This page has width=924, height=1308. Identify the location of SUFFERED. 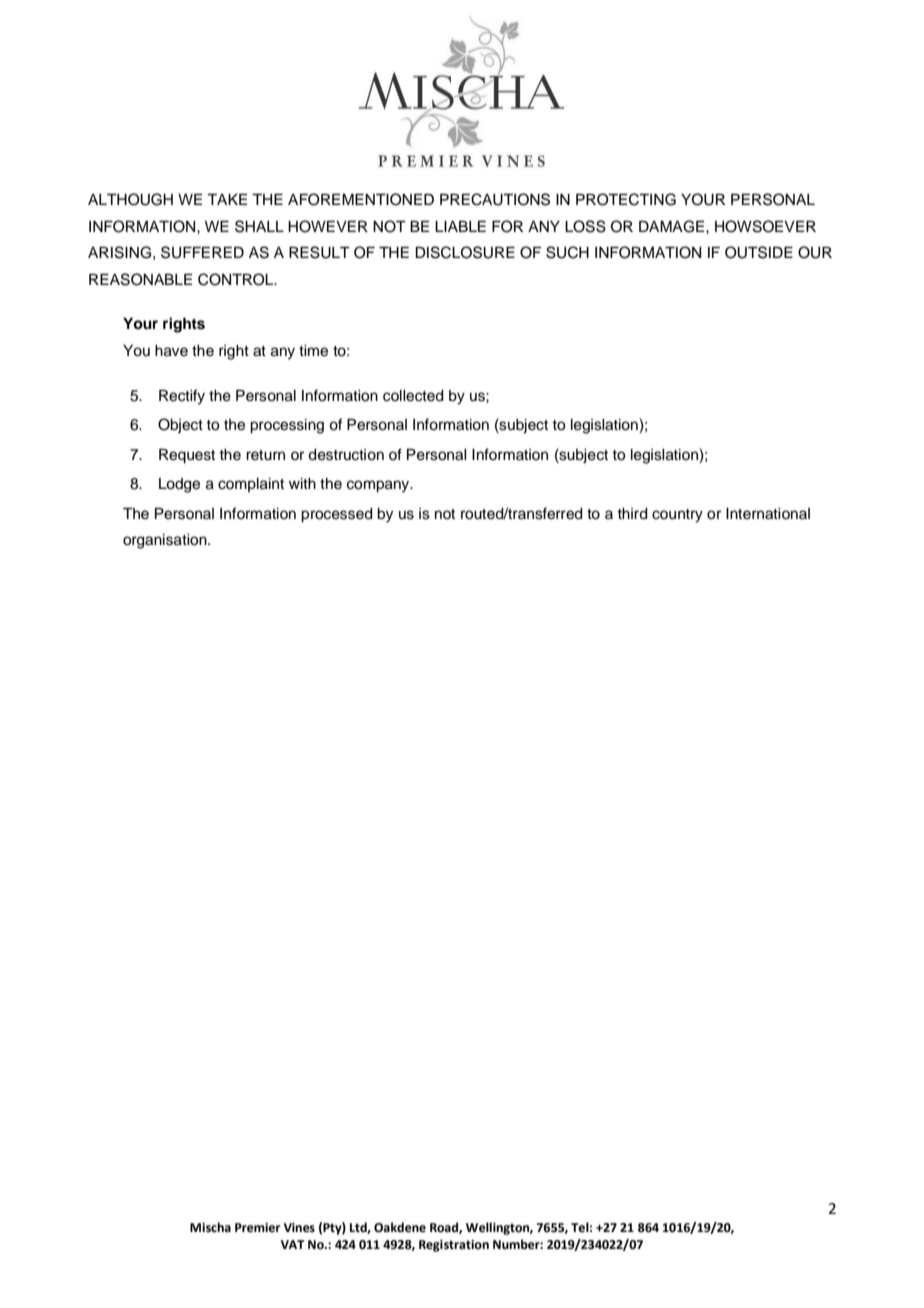
(202, 252).
